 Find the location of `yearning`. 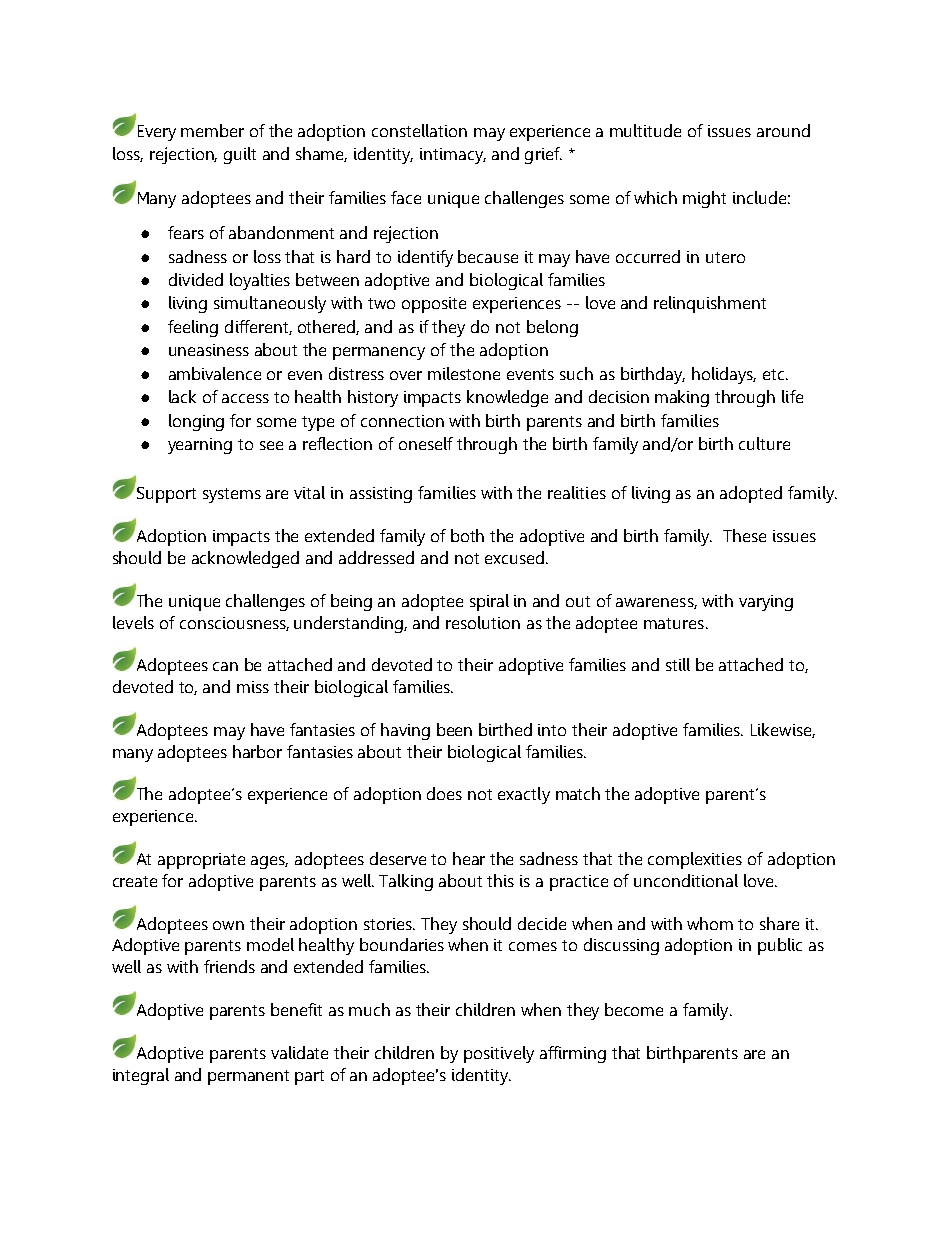

yearning is located at coordinates (200, 446).
